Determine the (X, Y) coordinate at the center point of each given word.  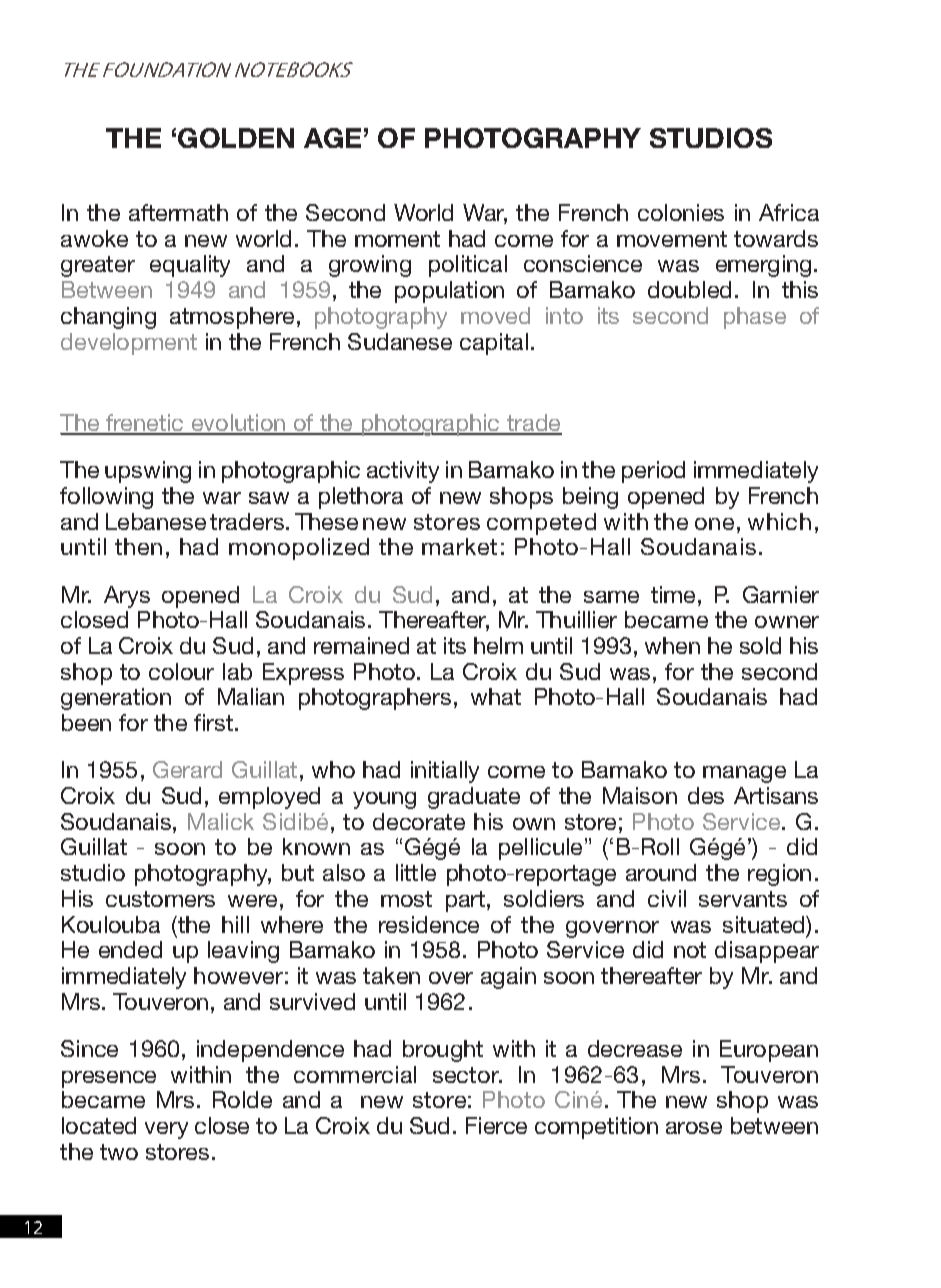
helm (498, 645)
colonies (681, 212)
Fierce (496, 1125)
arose (694, 1128)
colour (181, 671)
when (672, 645)
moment (397, 239)
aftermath (178, 212)
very (166, 1130)
